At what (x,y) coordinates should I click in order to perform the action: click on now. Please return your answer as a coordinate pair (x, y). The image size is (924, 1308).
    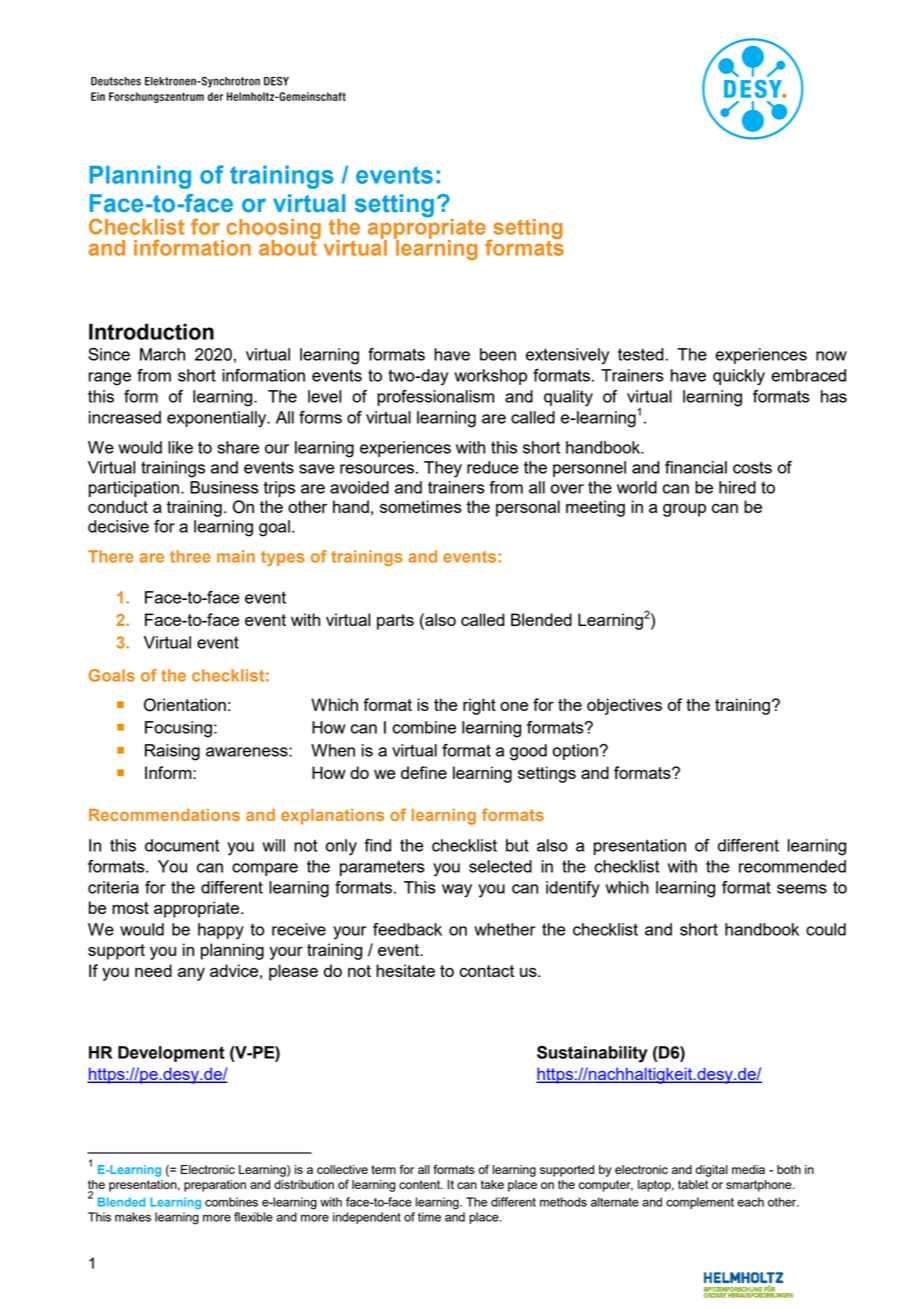
    Looking at the image, I should click on (831, 356).
